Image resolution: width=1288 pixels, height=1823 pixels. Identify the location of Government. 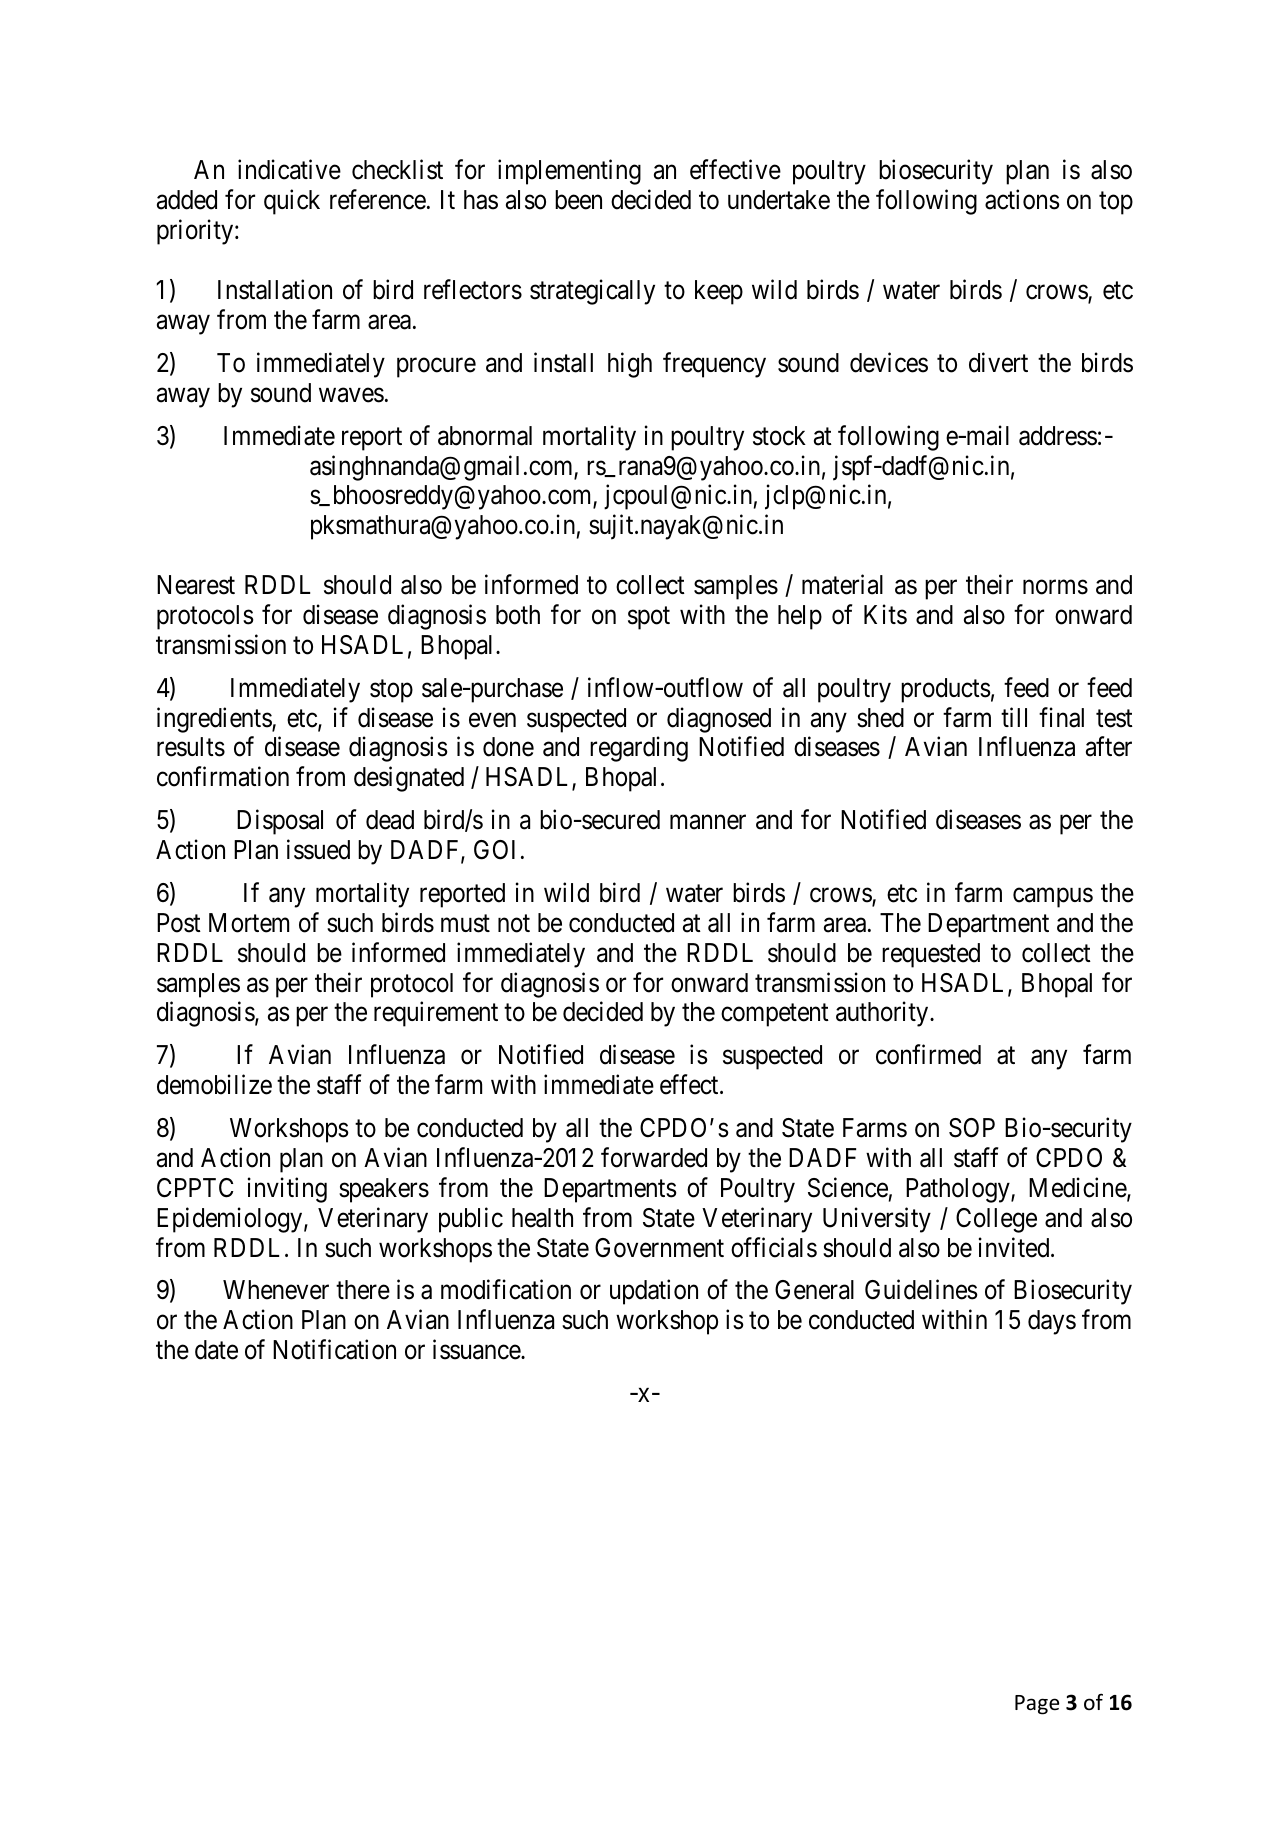
(659, 1248).
